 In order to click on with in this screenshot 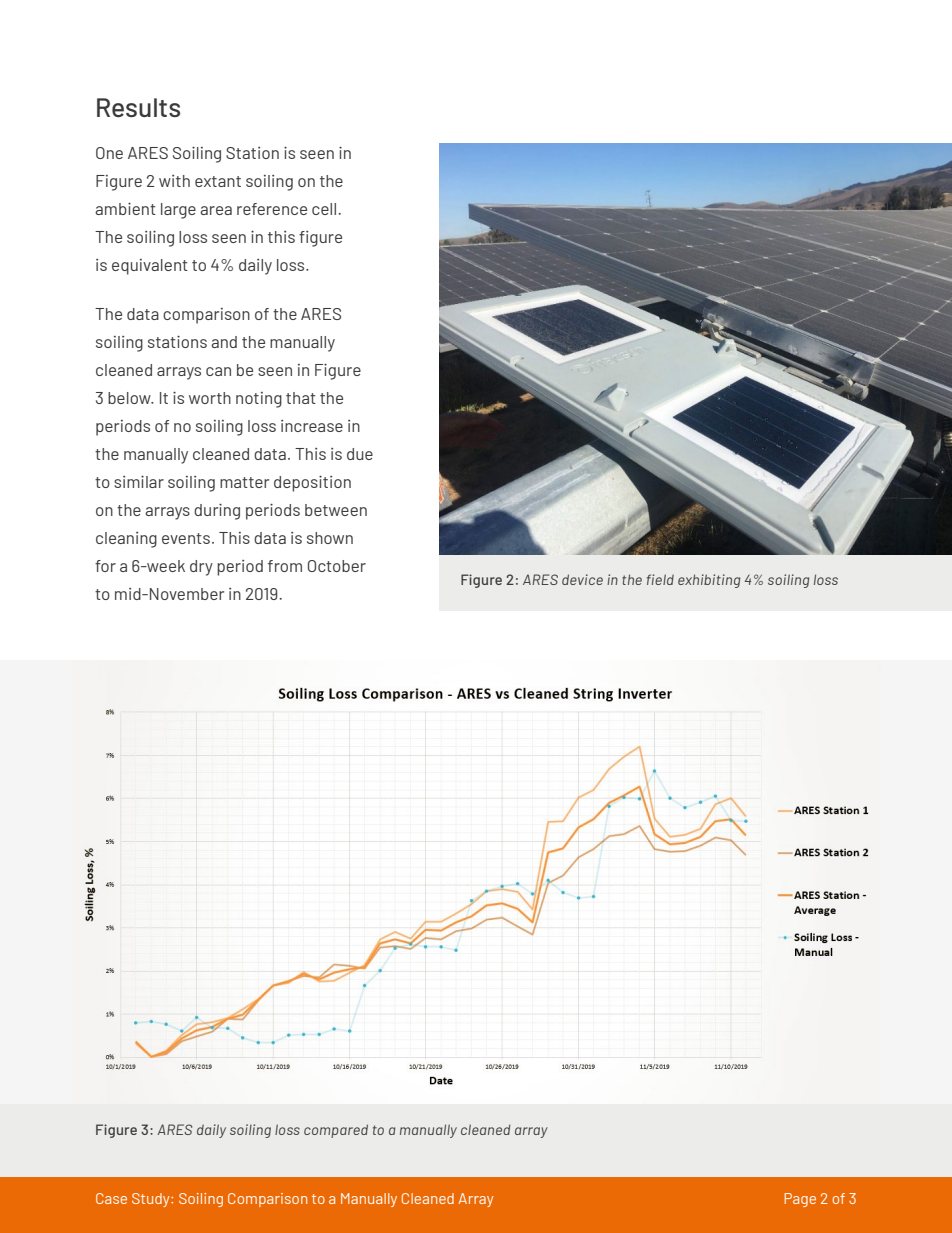, I will do `click(174, 181)`.
